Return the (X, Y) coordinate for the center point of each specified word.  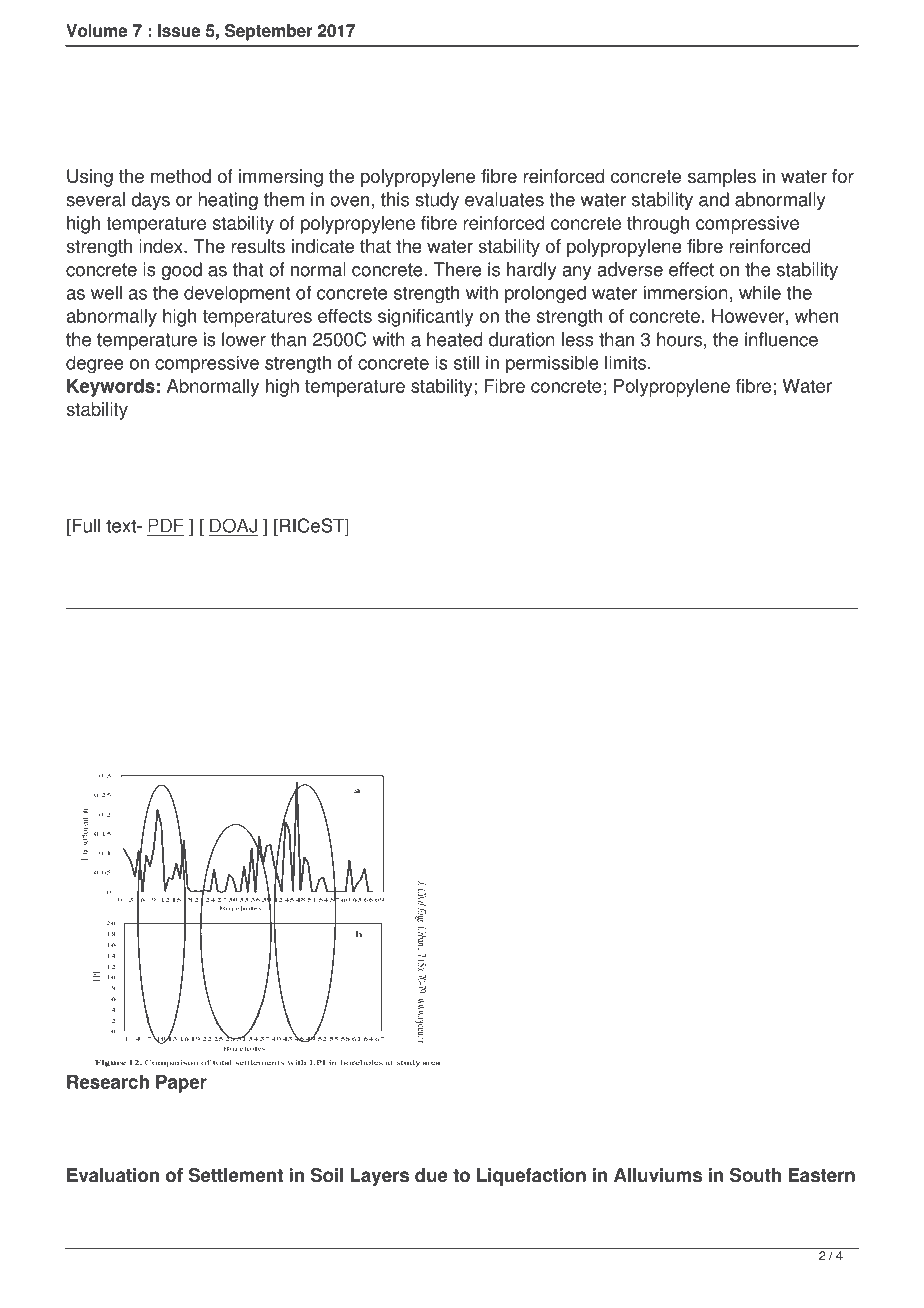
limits (625, 362)
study (437, 201)
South (755, 1175)
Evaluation (113, 1175)
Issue (179, 30)
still (466, 362)
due (431, 1175)
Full (85, 525)
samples (722, 178)
